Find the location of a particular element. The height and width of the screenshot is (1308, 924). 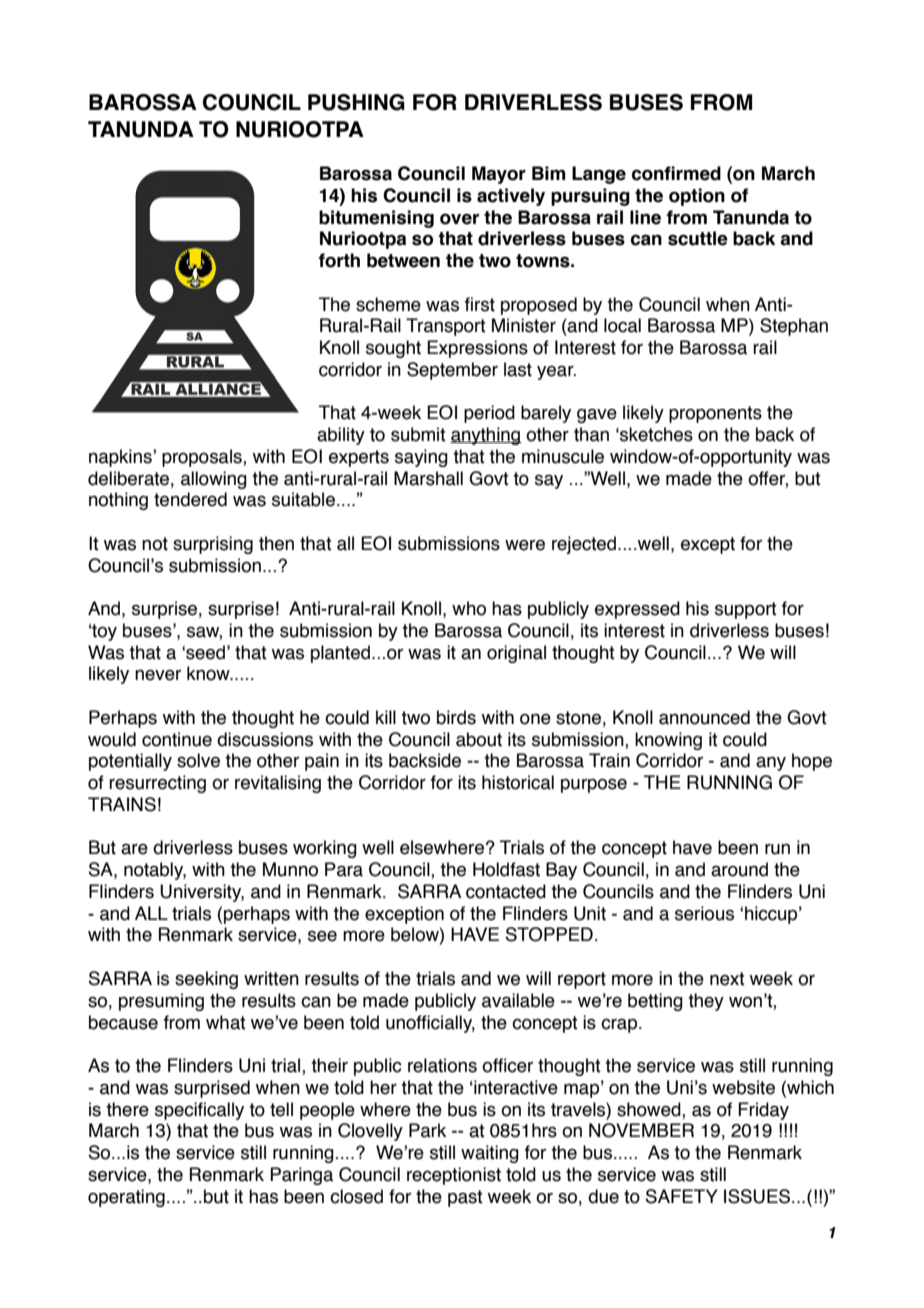

historical is located at coordinates (518, 782).
